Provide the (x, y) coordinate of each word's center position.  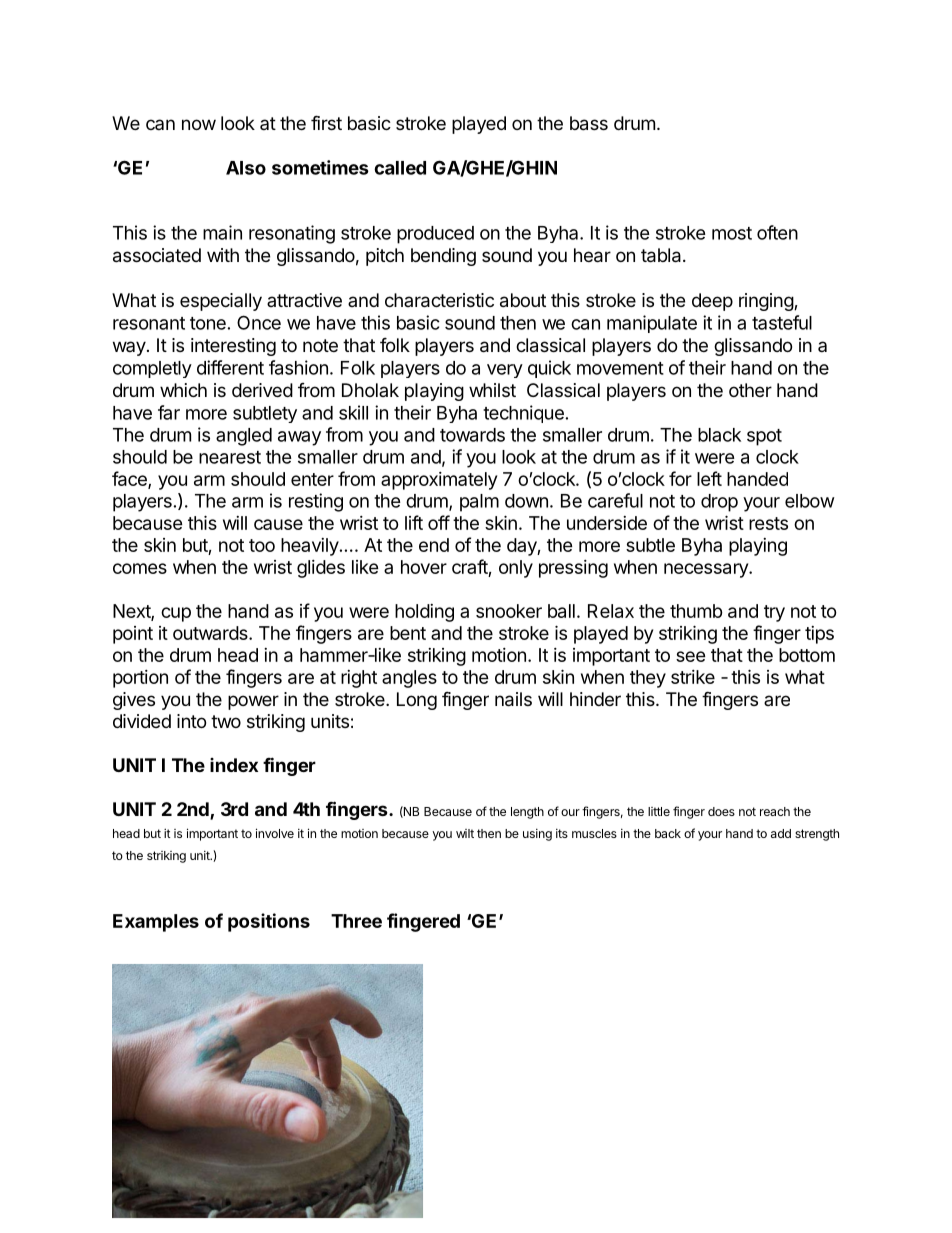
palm (479, 503)
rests (768, 523)
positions (269, 922)
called (400, 168)
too (262, 545)
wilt (465, 833)
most (732, 233)
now (199, 124)
